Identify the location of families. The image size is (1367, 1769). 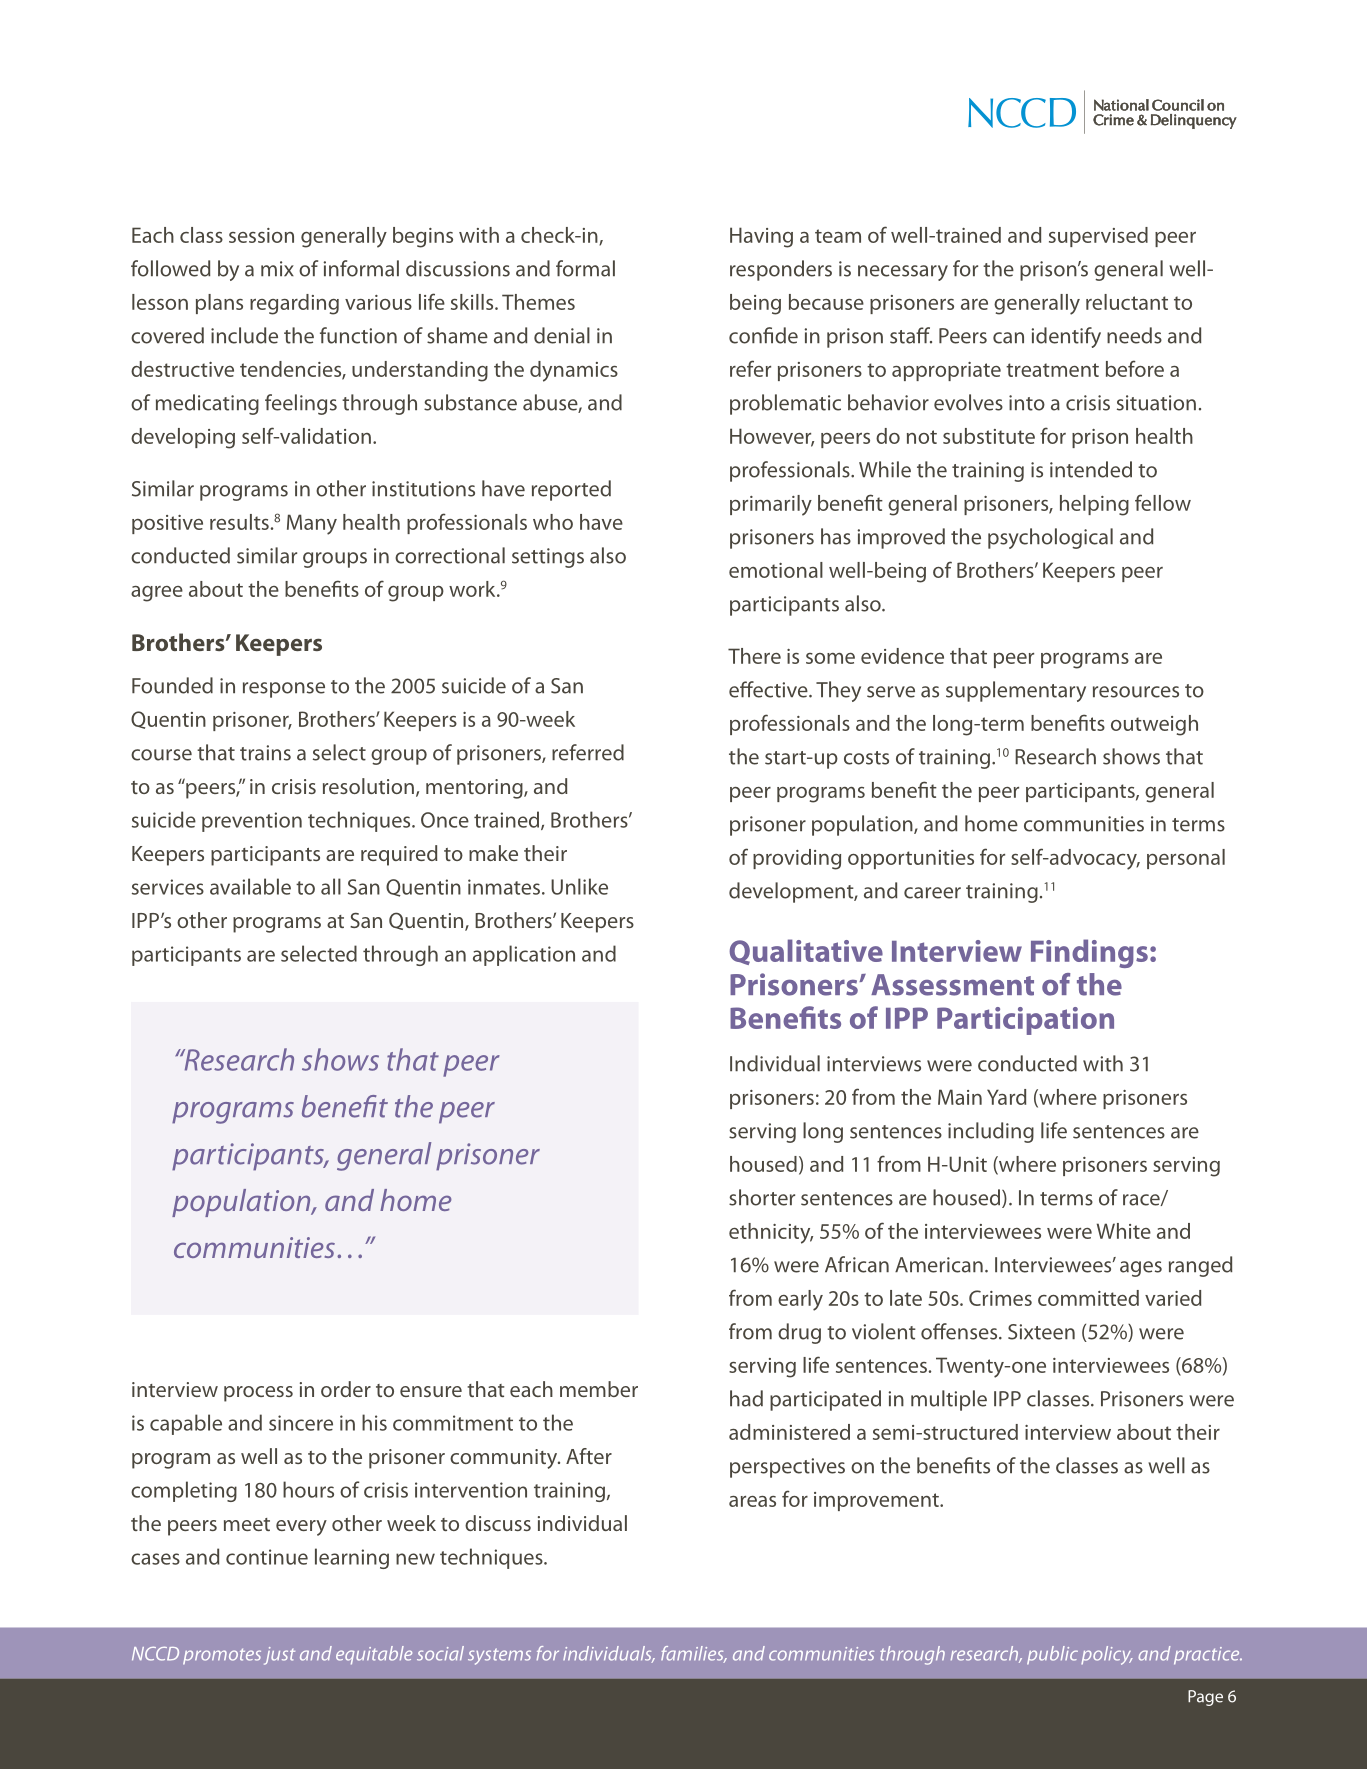
(693, 1654).
